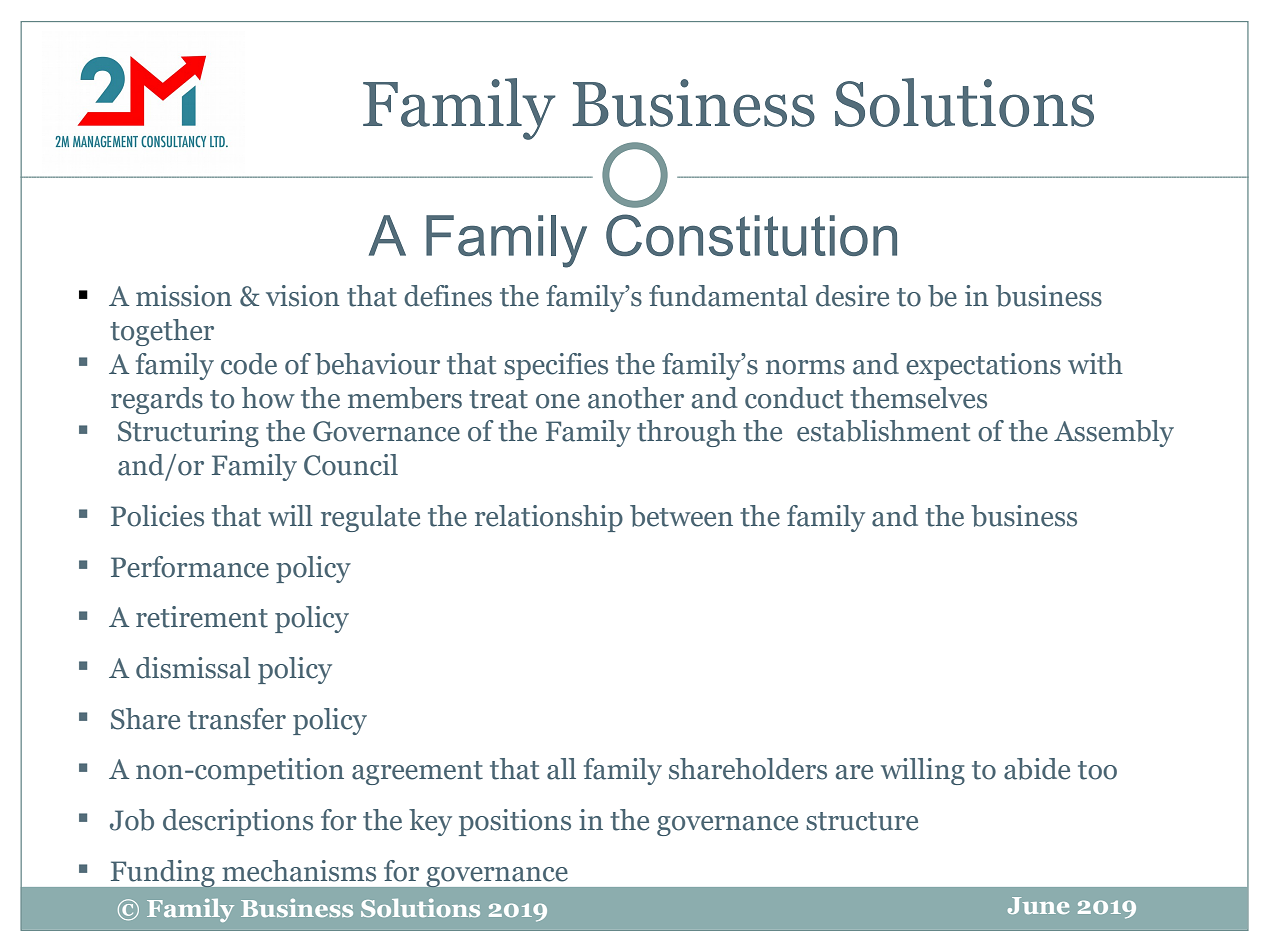  Describe the element at coordinates (190, 567) in the document. I see `Performance` at that location.
